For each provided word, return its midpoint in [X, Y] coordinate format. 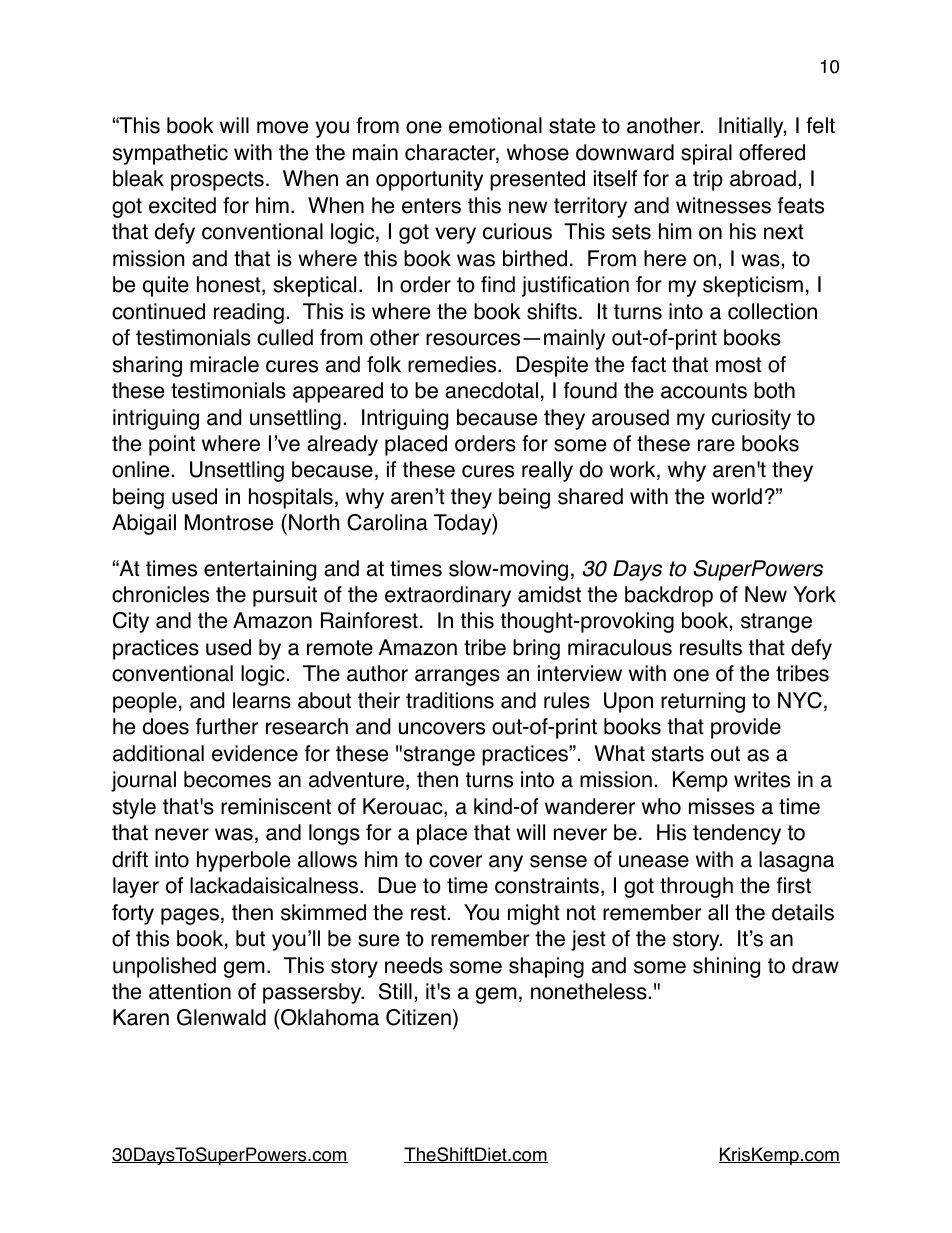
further [226, 726]
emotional [495, 125]
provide [746, 728]
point [172, 445]
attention [190, 991]
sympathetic [170, 154]
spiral [706, 154]
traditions [450, 700]
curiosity [751, 419]
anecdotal [491, 390]
